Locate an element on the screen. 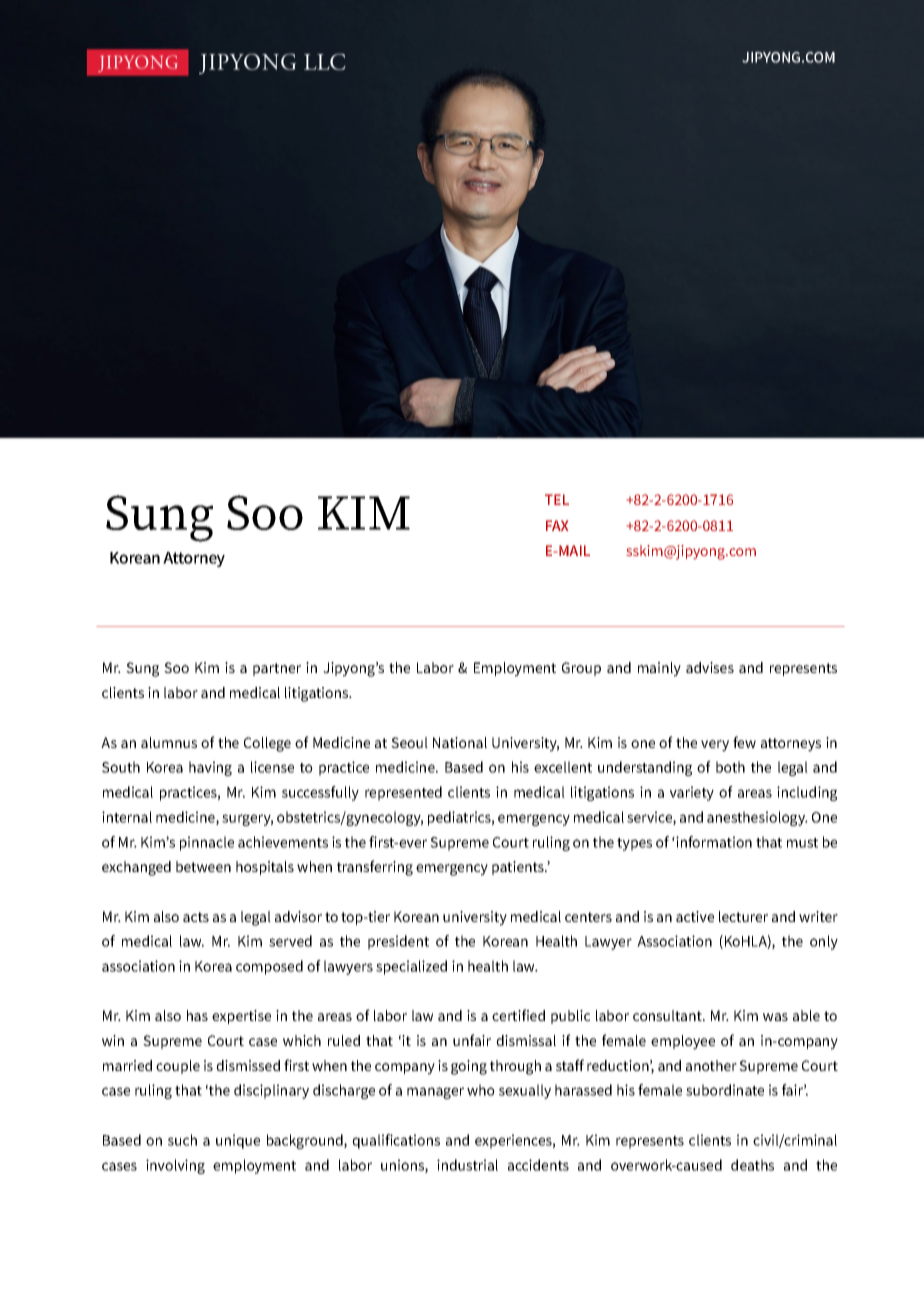 This screenshot has width=924, height=1308. partner is located at coordinates (277, 669).
